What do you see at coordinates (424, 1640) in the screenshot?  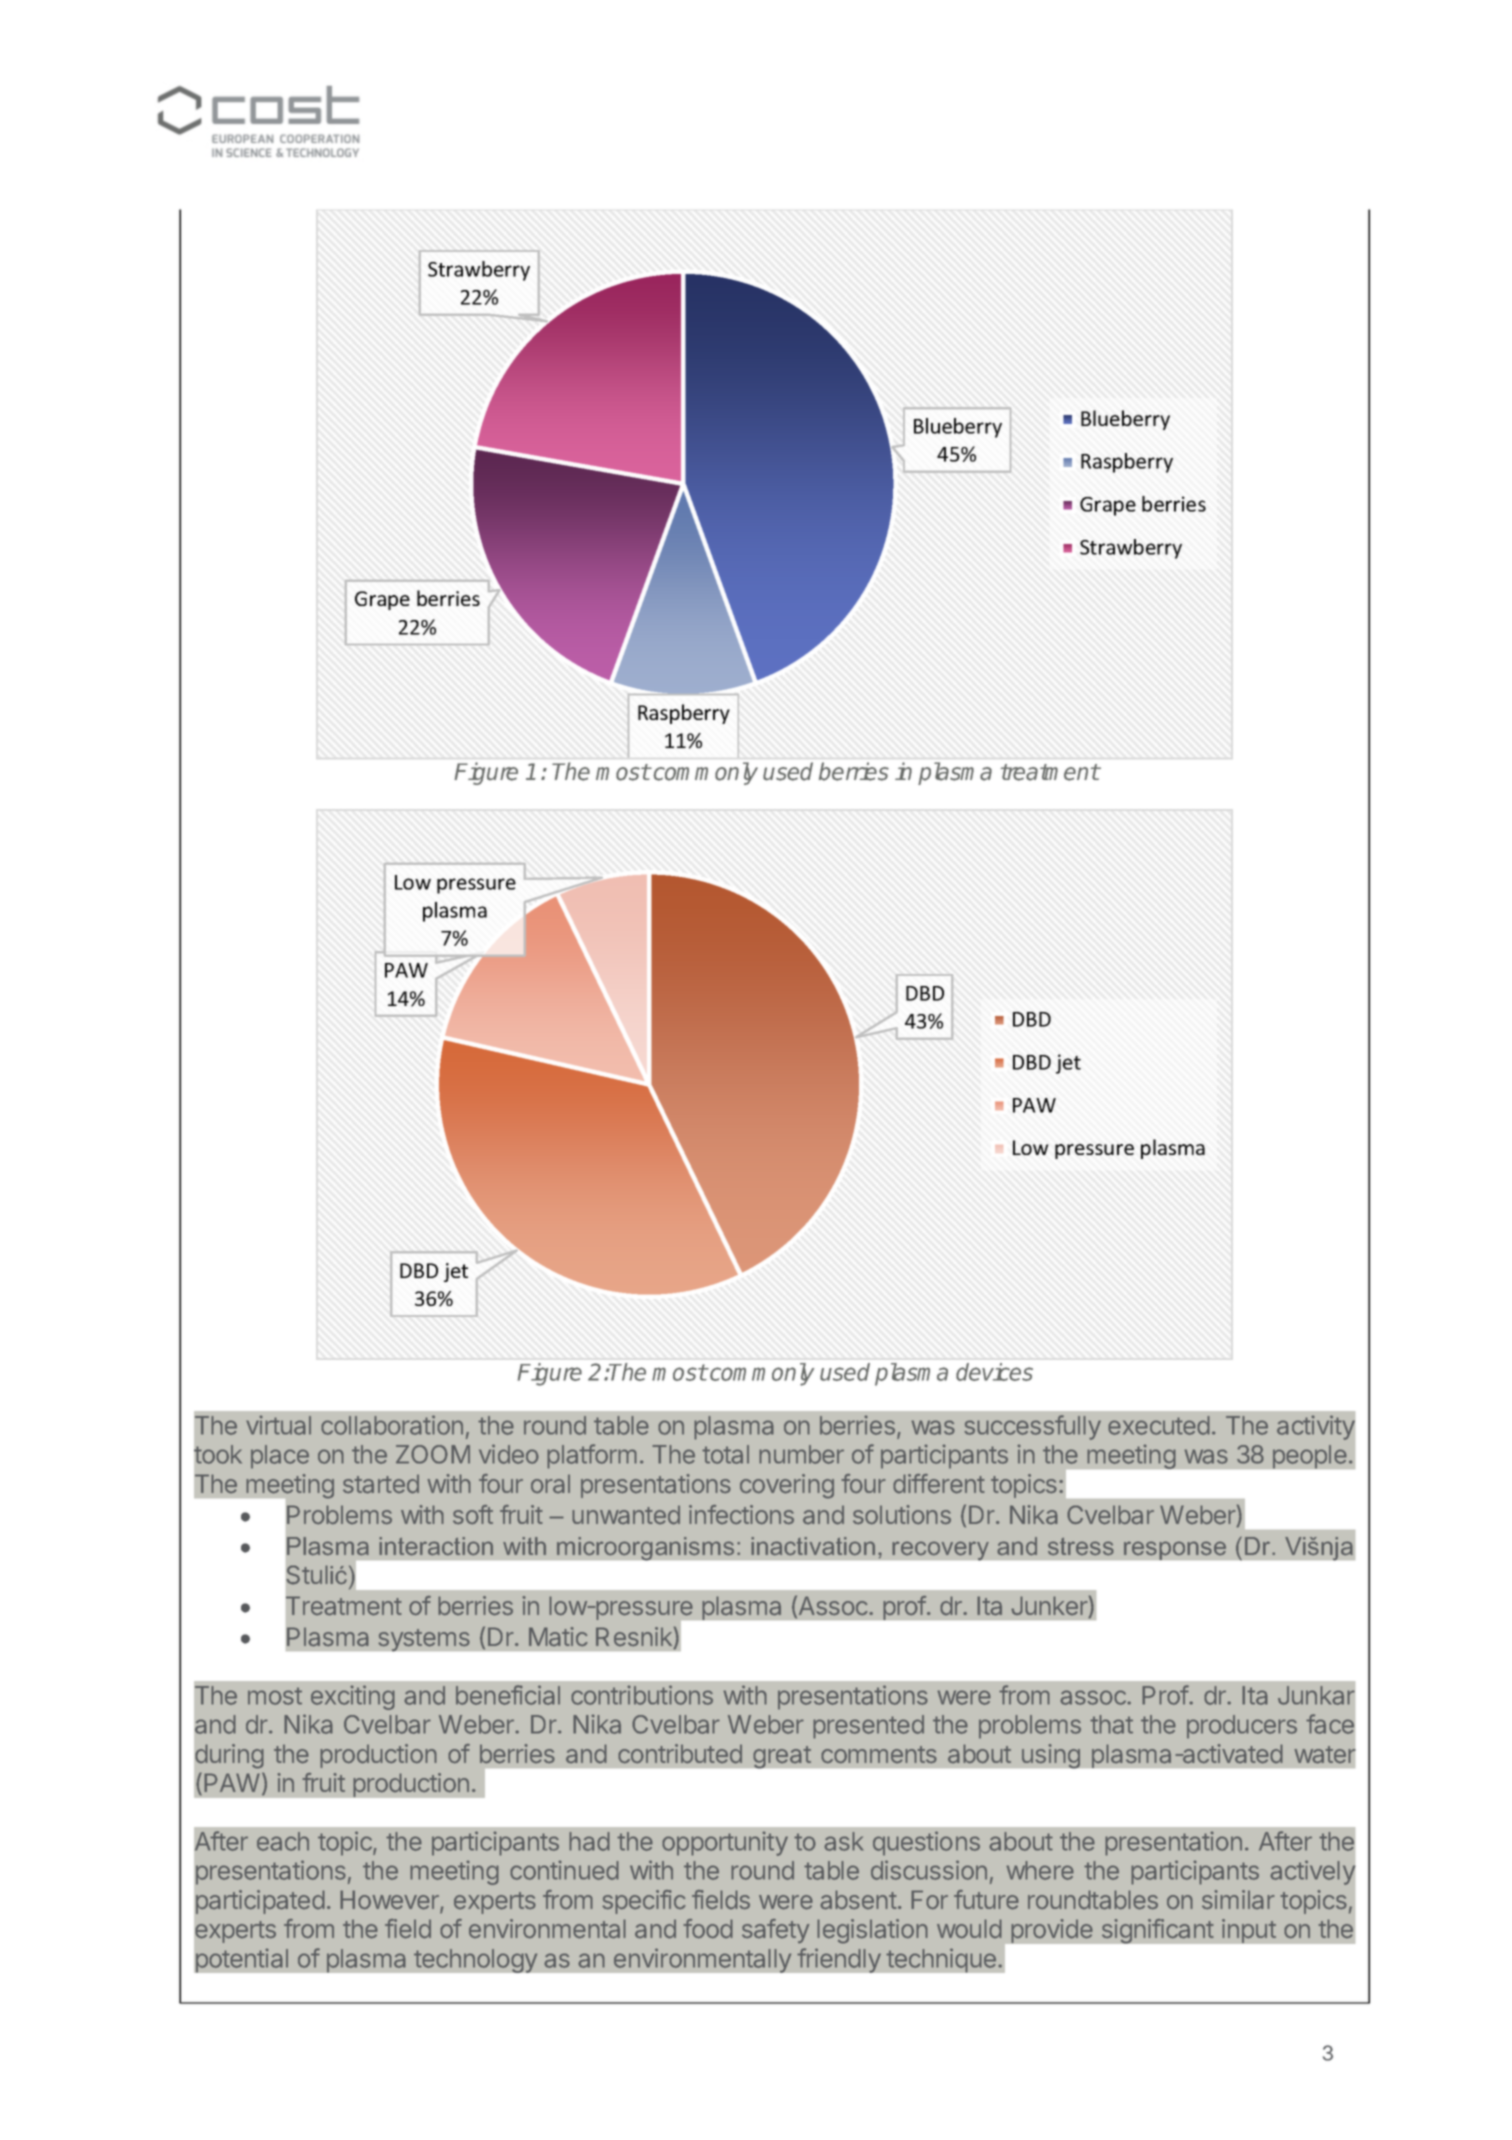 I see `systems` at bounding box center [424, 1640].
